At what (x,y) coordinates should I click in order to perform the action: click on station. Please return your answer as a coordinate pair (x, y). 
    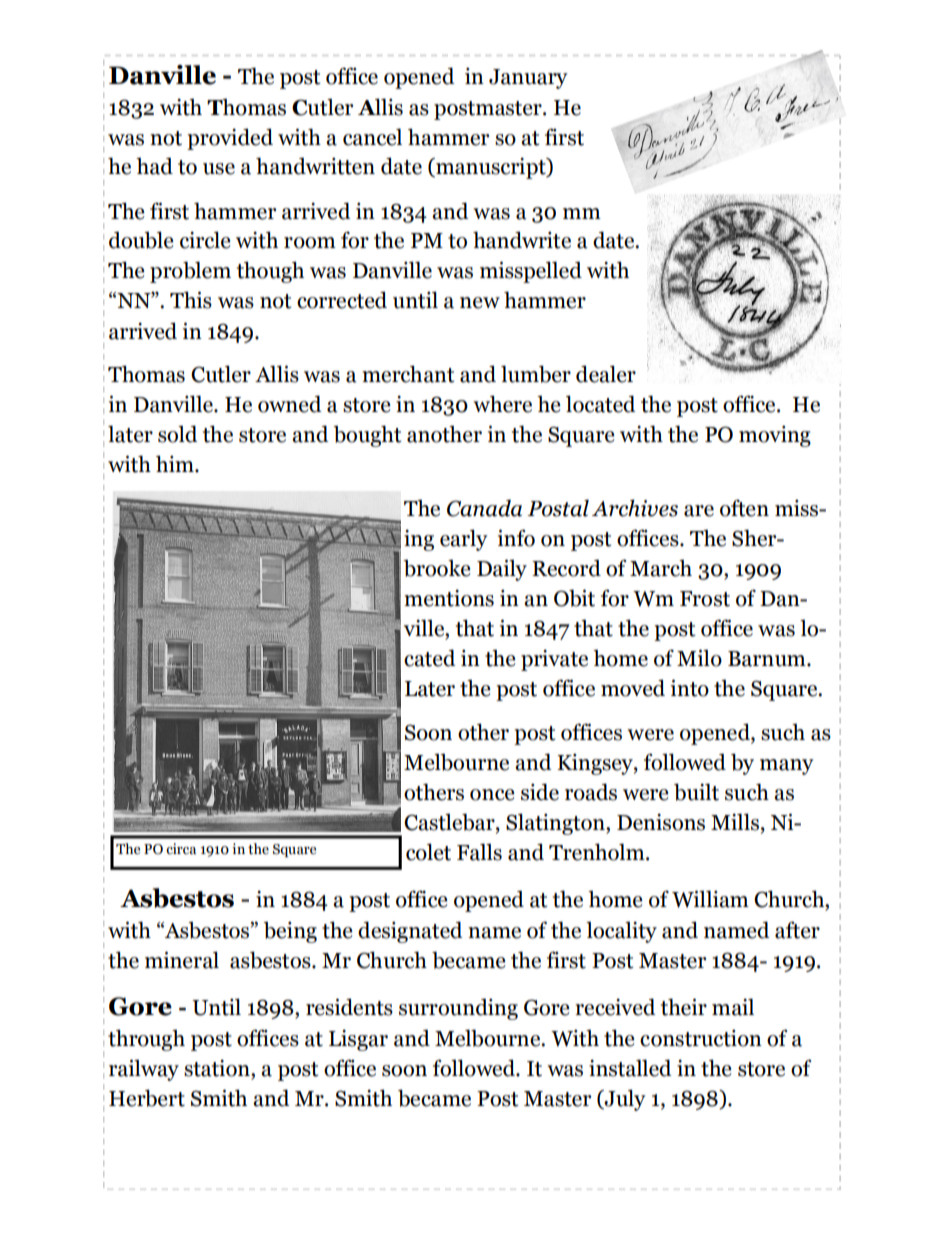
    Looking at the image, I should click on (218, 1068).
